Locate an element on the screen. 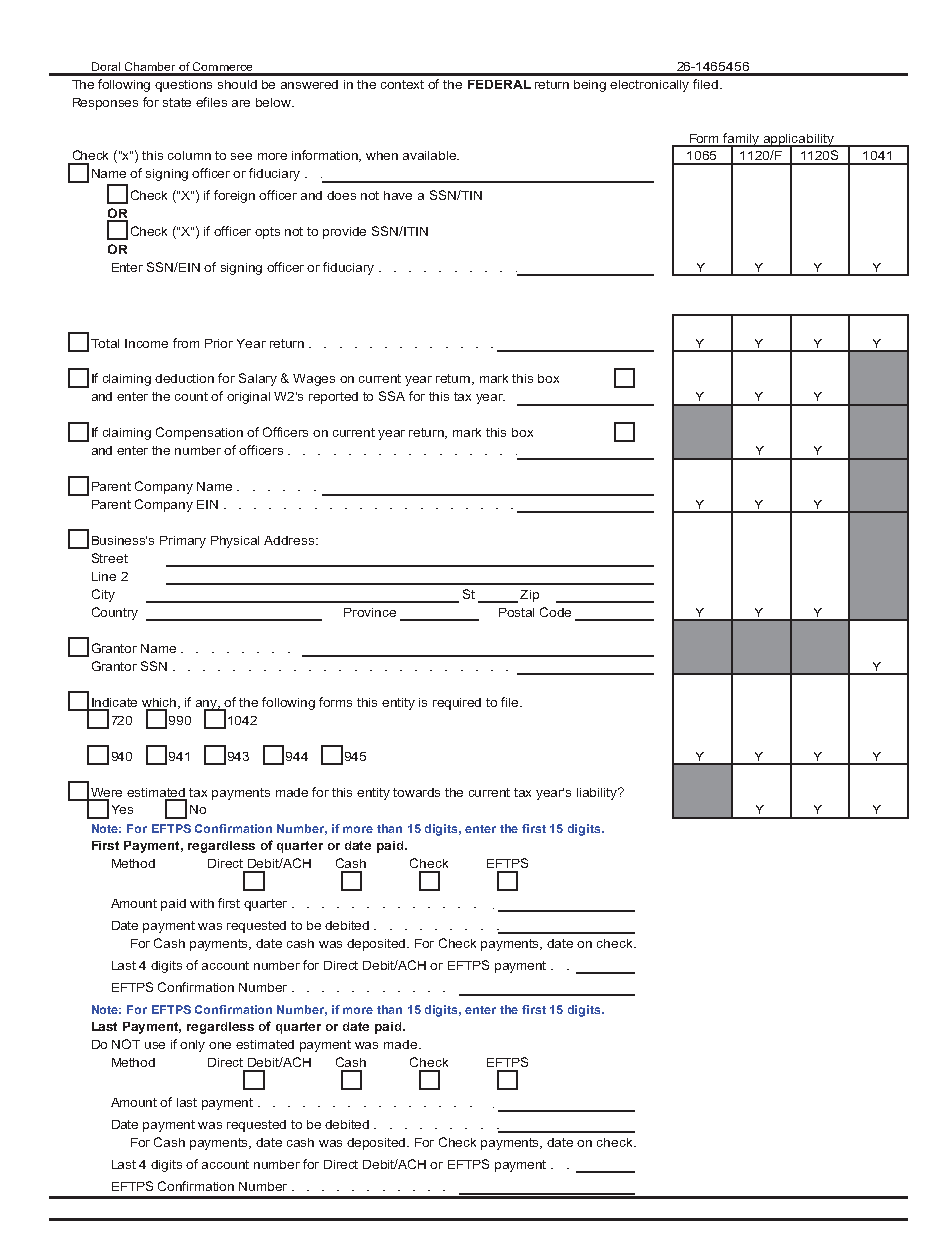 The width and height of the screenshot is (952, 1233). required is located at coordinates (457, 704).
